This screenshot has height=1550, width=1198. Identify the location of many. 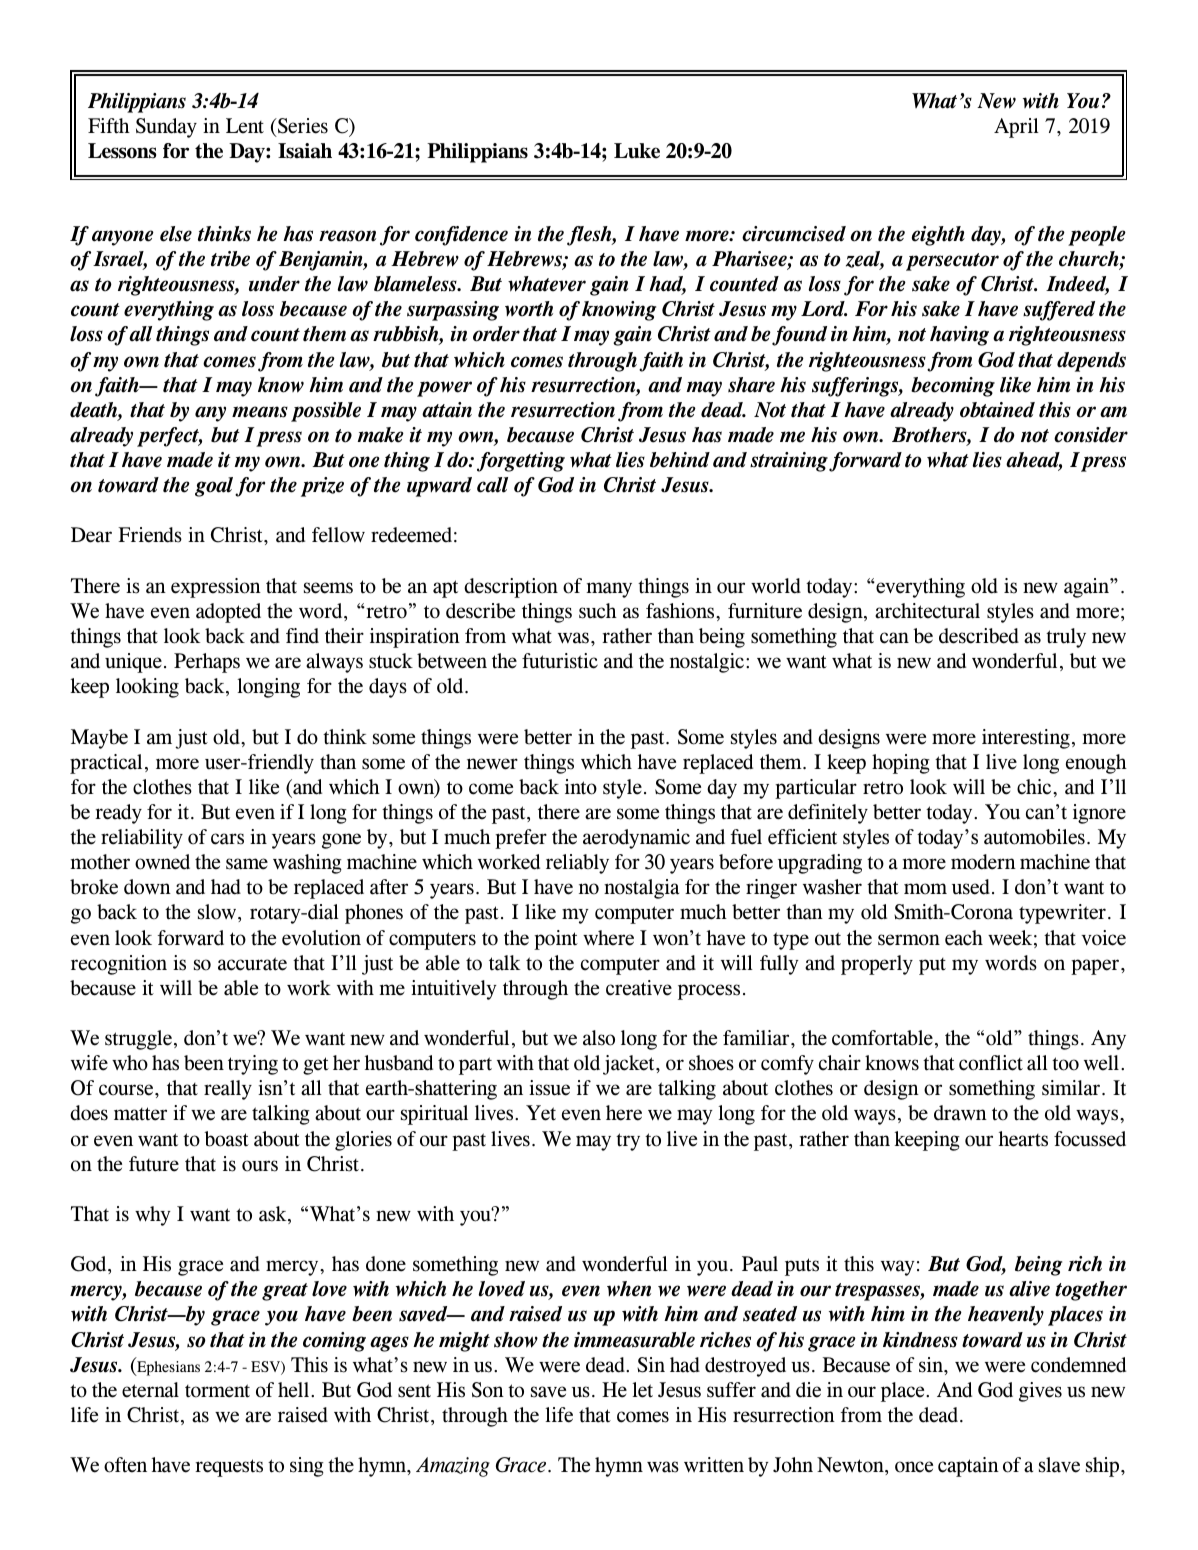
(609, 590).
